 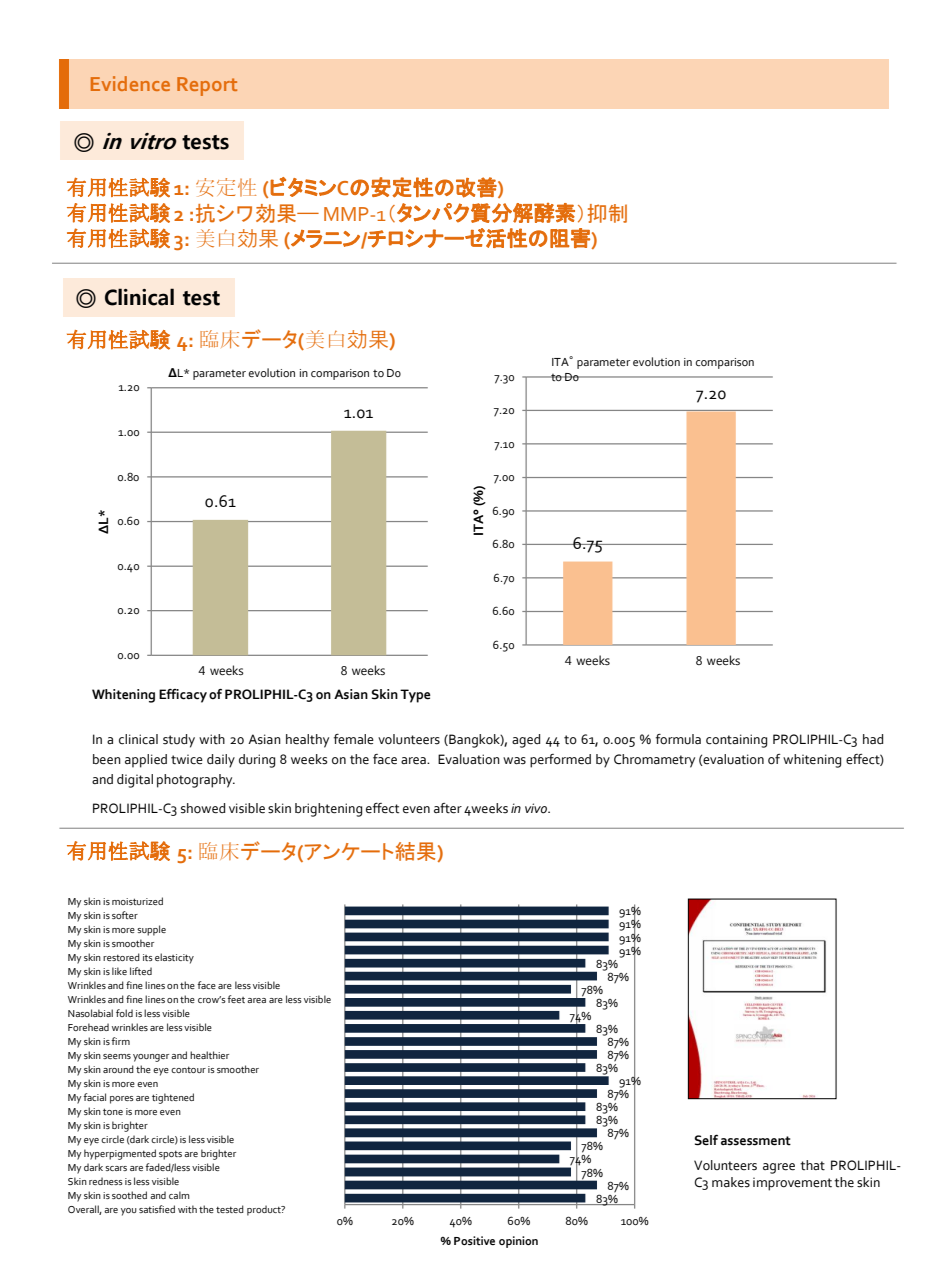 I want to click on containing, so click(x=736, y=741).
